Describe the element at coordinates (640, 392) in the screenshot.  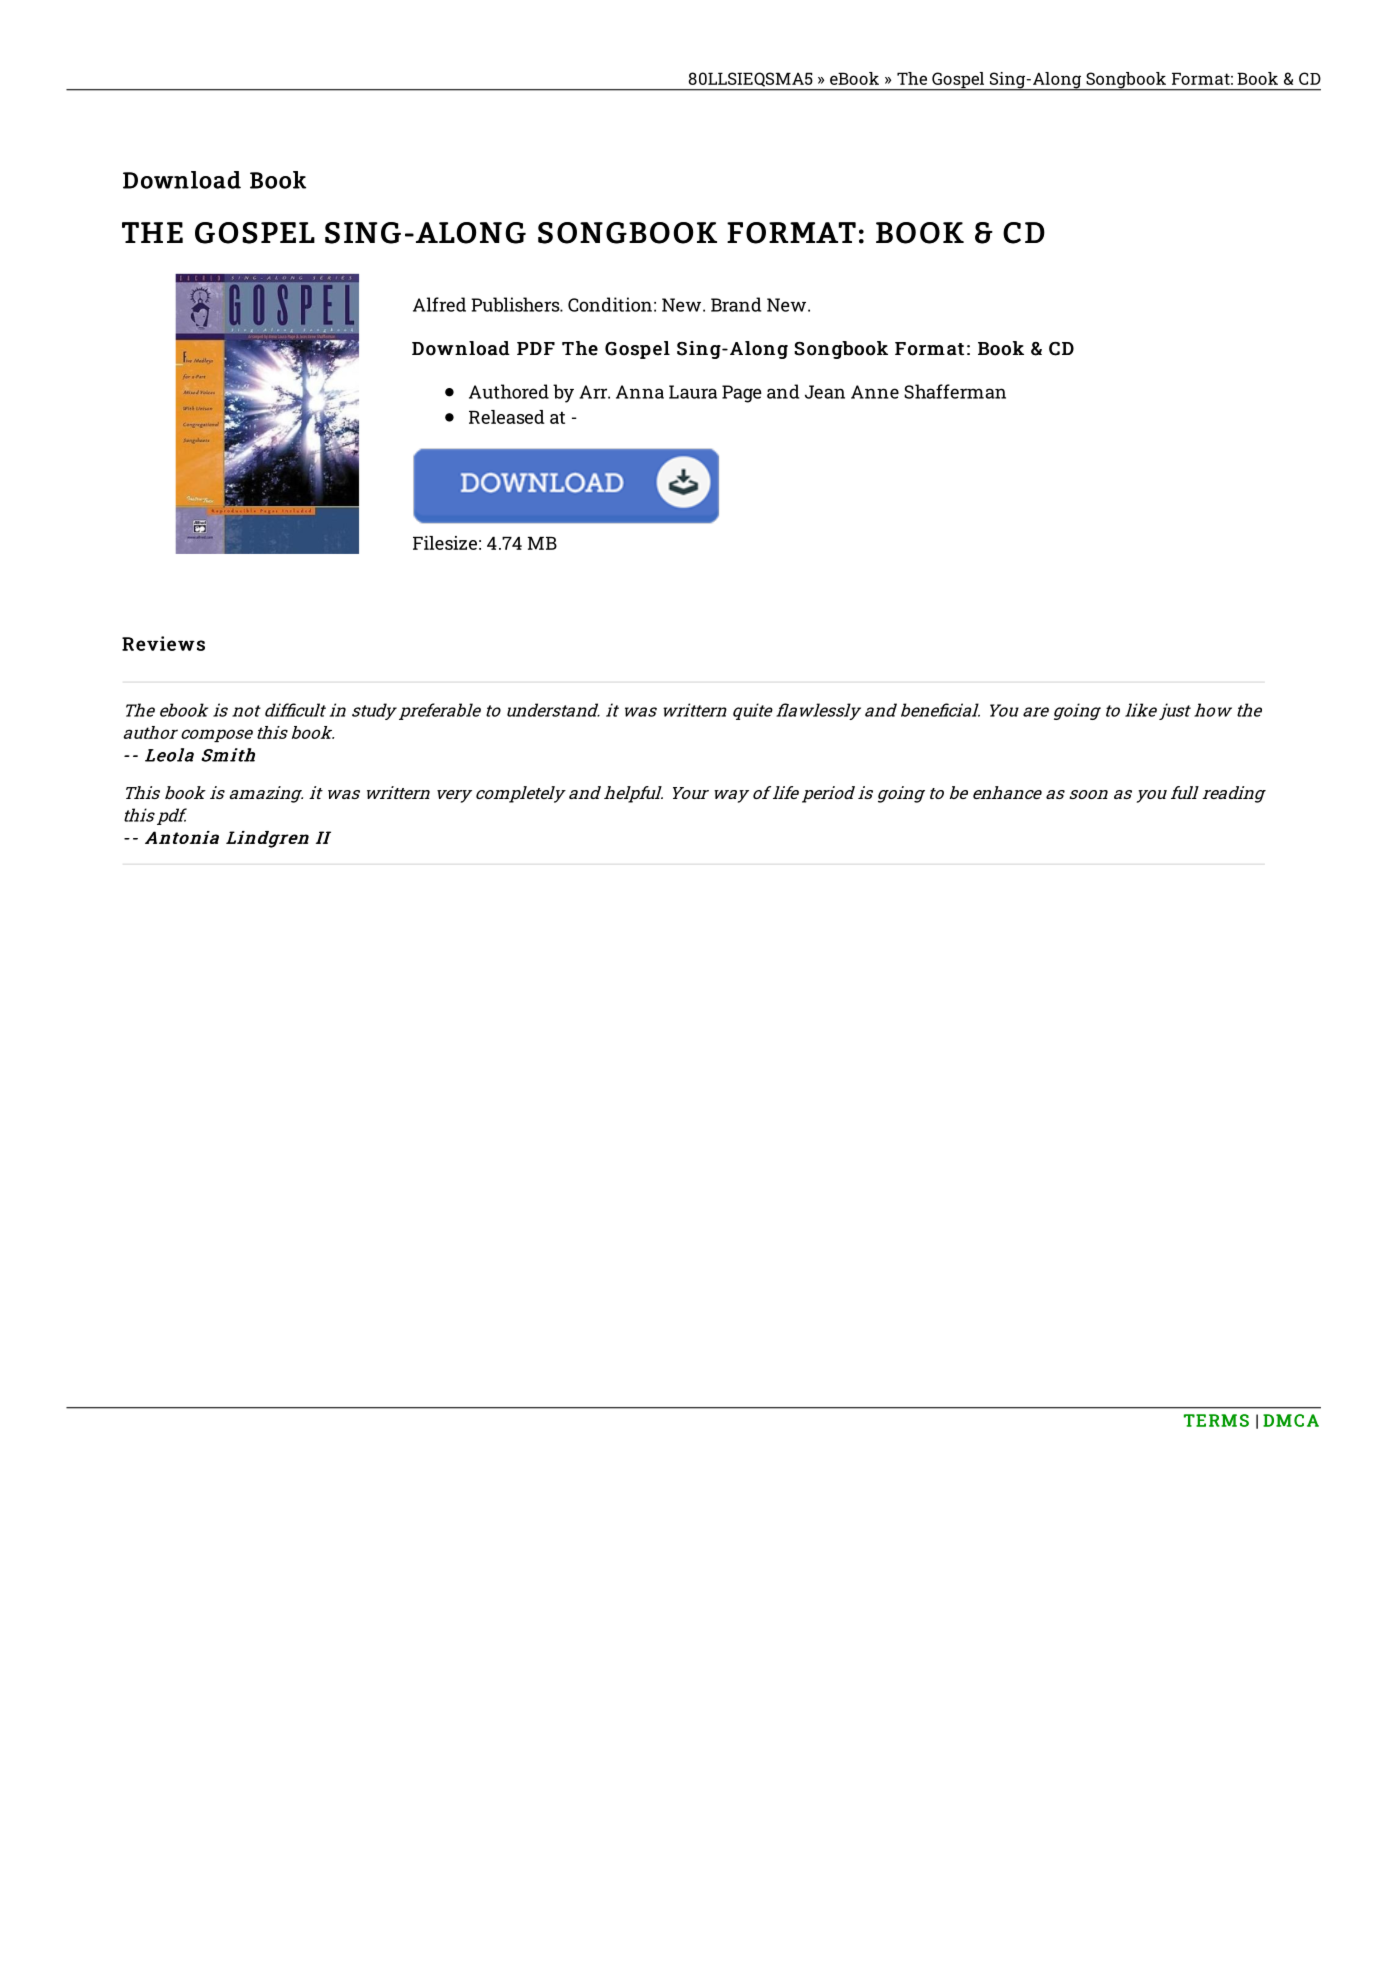
I see `Anna` at that location.
